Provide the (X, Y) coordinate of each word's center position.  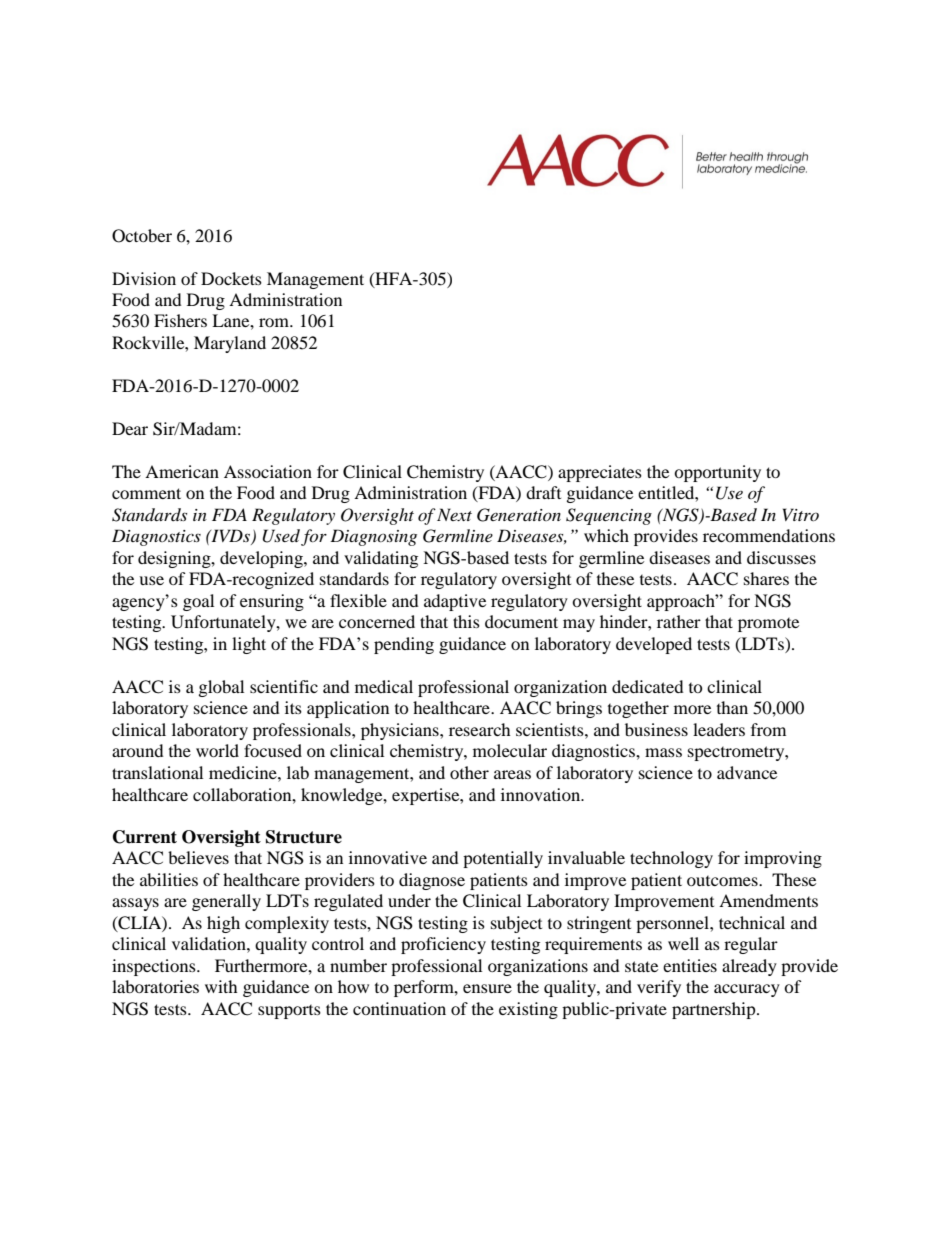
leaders (719, 729)
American (182, 471)
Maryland (230, 344)
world (217, 750)
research (480, 729)
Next (454, 514)
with (221, 986)
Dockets (231, 278)
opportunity (717, 473)
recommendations (769, 535)
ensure (487, 988)
